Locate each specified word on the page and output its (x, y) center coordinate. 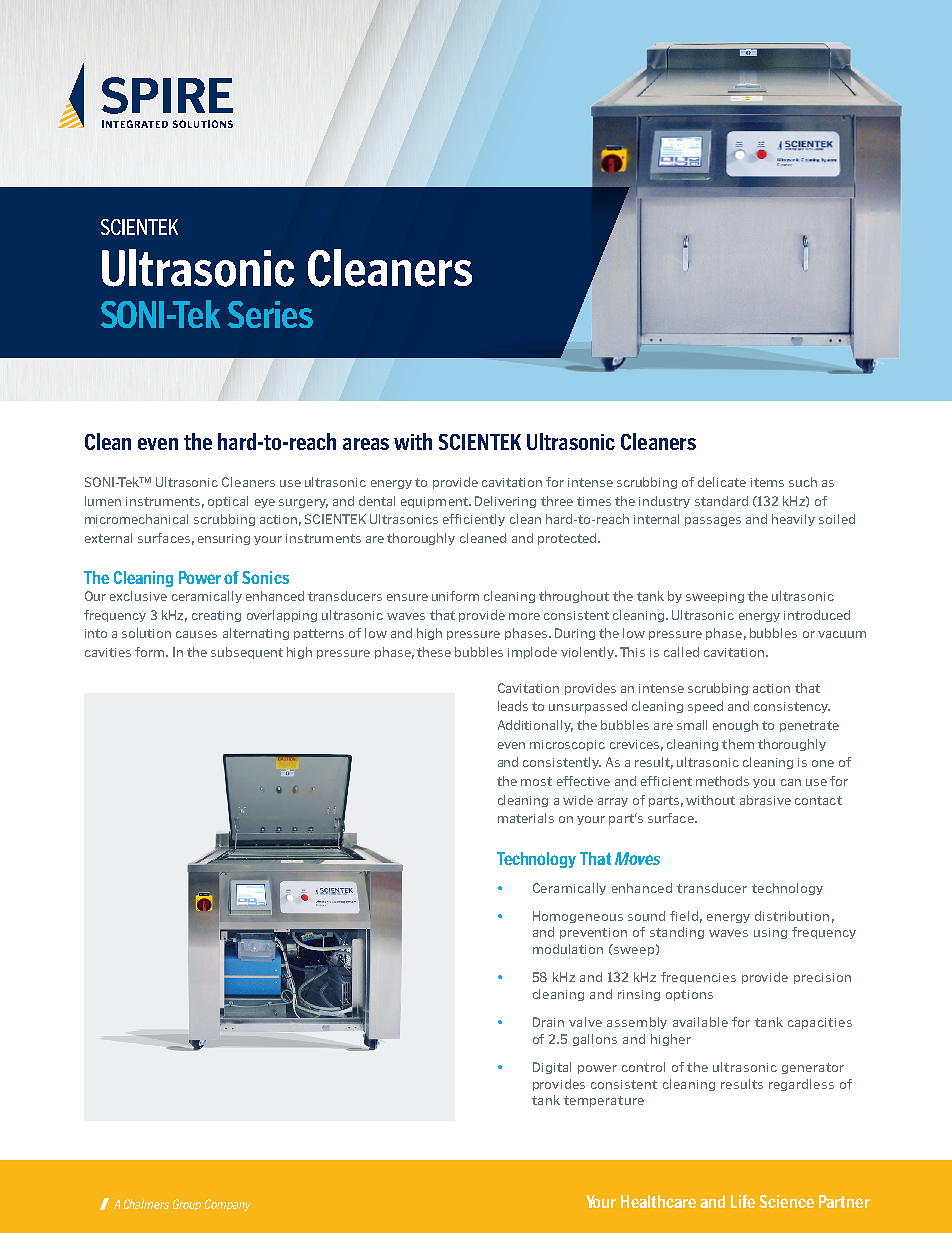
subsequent (247, 653)
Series (270, 314)
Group (187, 1205)
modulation (568, 949)
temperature (604, 1101)
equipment (435, 502)
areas (366, 444)
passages (713, 521)
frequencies (698, 978)
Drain (548, 1022)
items (767, 482)
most (536, 781)
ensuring (224, 539)
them (738, 744)
